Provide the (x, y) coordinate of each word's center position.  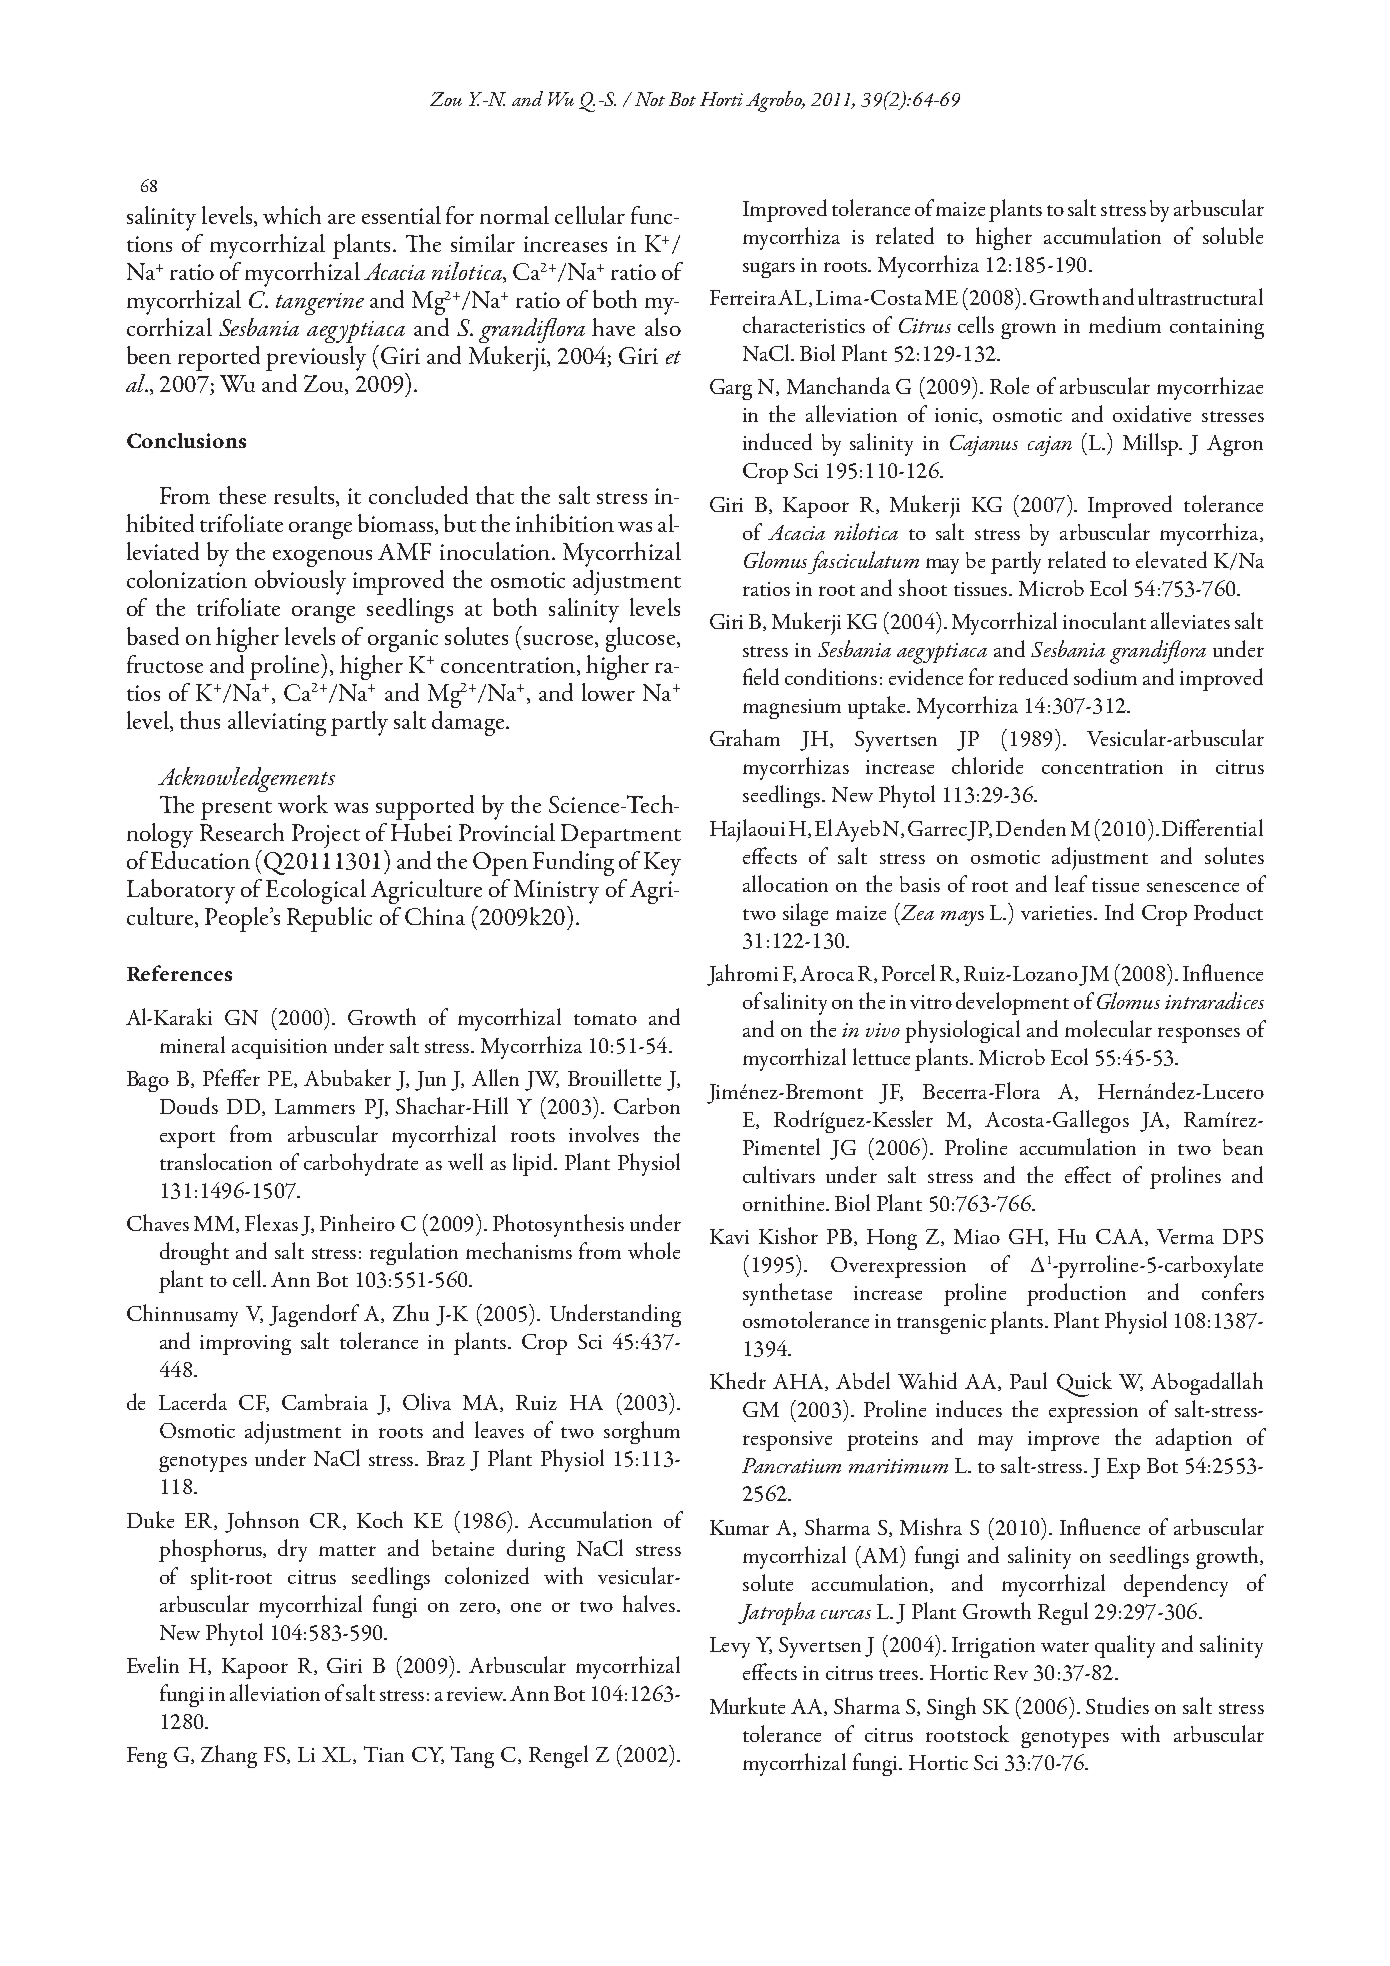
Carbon (647, 1106)
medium (1125, 324)
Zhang (229, 1756)
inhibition (565, 523)
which (292, 215)
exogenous (322, 558)
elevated (1171, 559)
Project (326, 836)
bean (1243, 1147)
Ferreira (744, 297)
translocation (216, 1161)
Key (662, 864)
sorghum (642, 1432)
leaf (1071, 883)
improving (245, 1345)
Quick (1084, 1384)
